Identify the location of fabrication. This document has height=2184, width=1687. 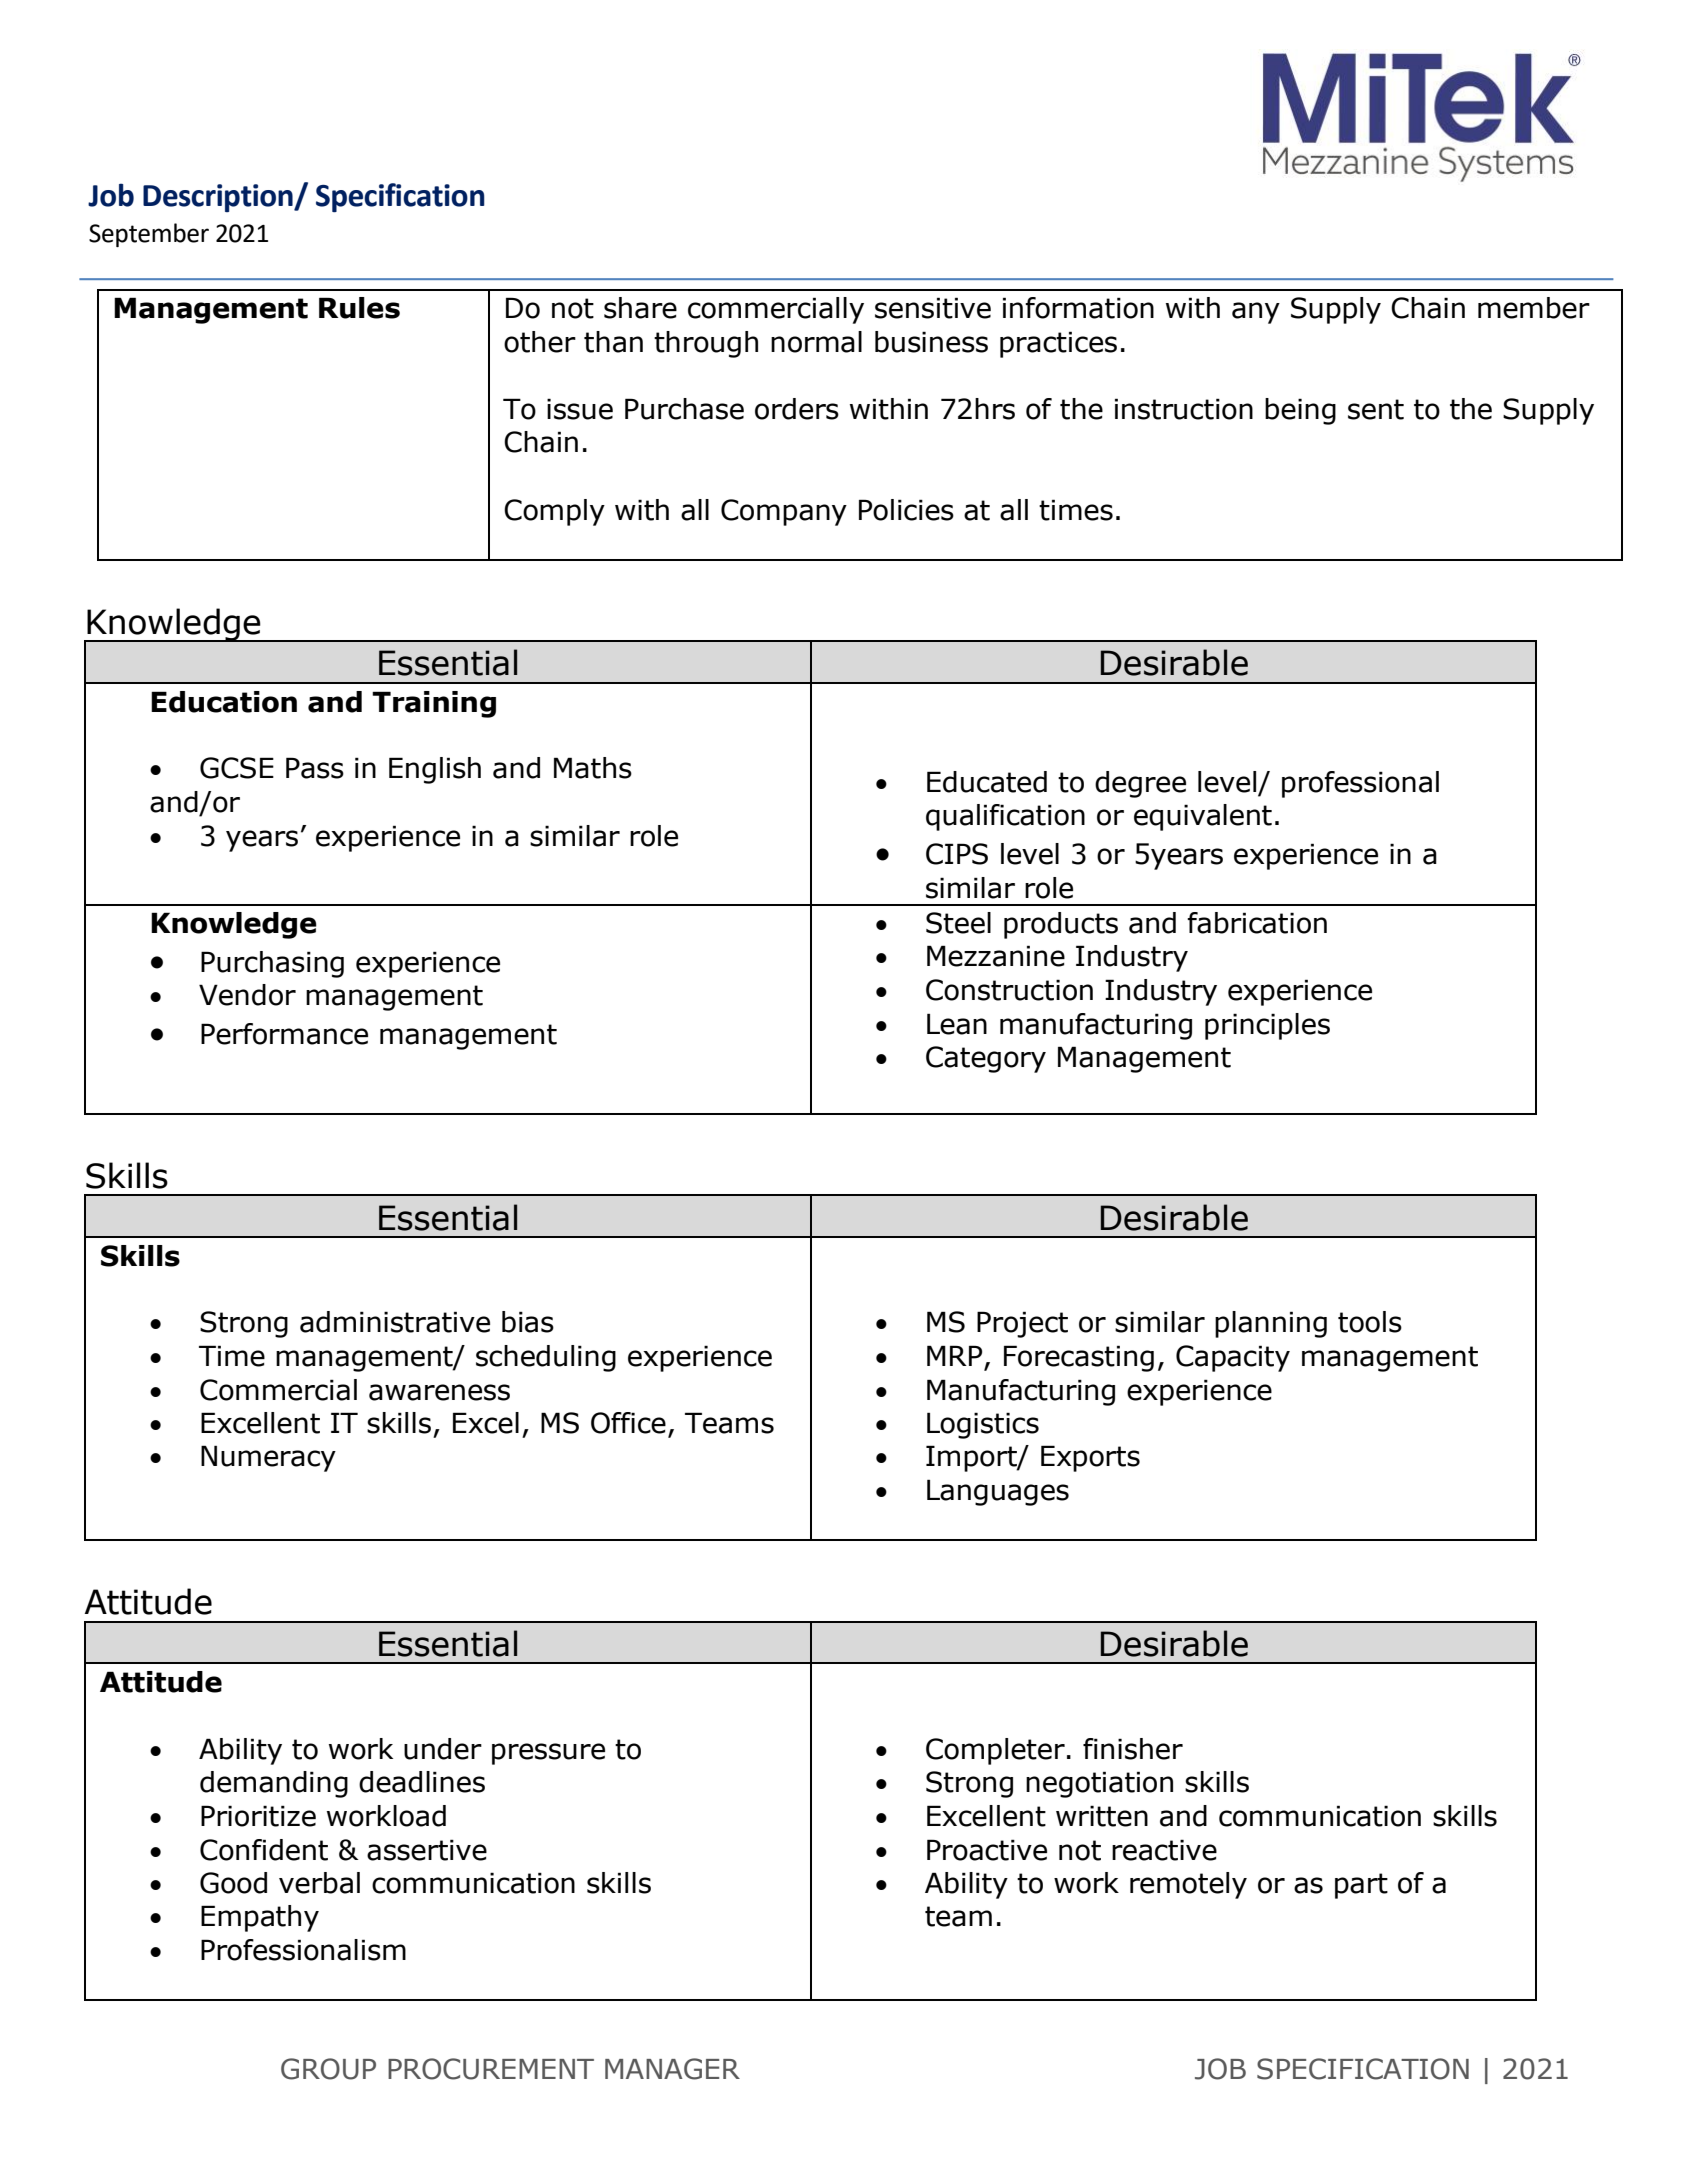
(1257, 923).
